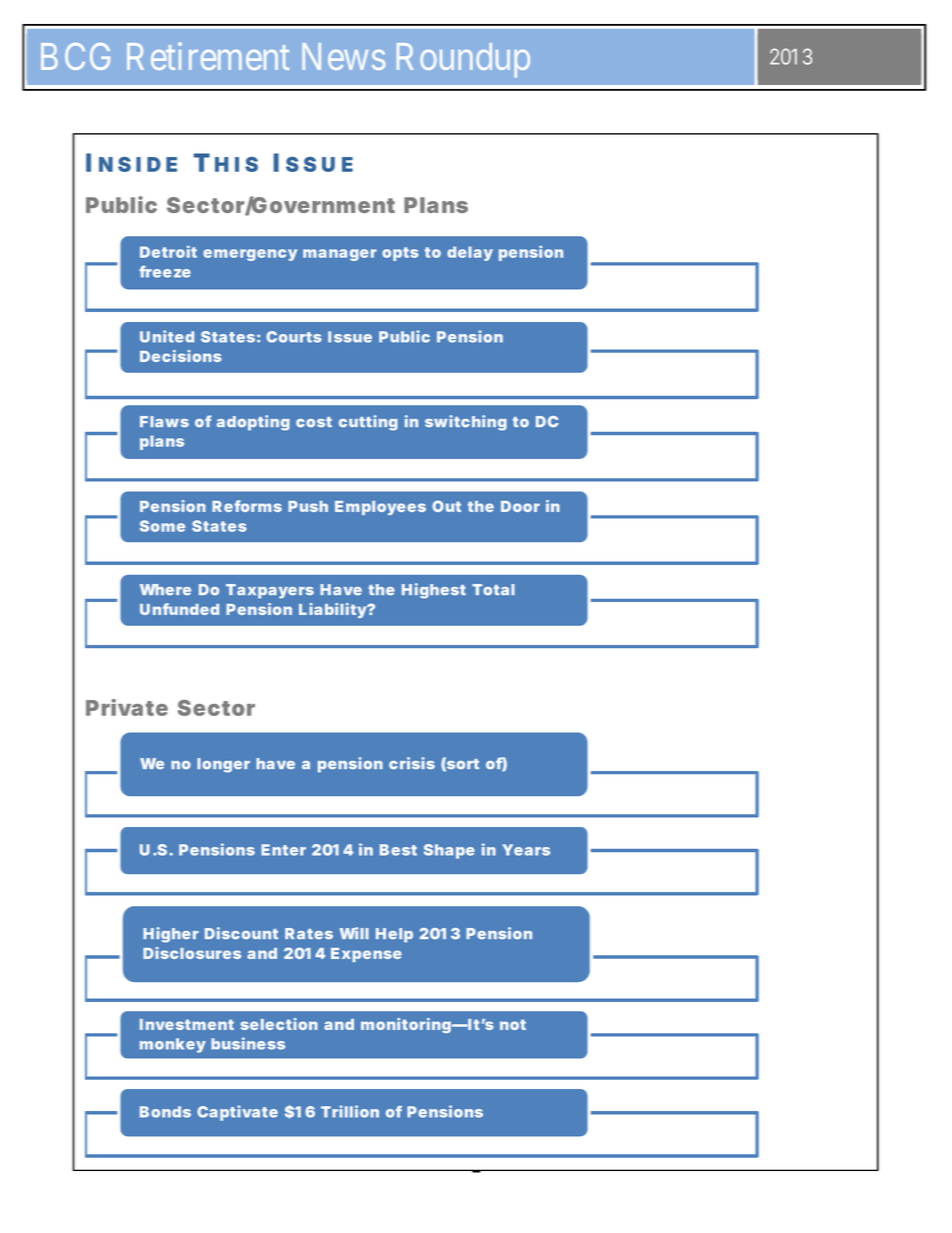 This screenshot has width=952, height=1233. Describe the element at coordinates (164, 422) in the screenshot. I see `Flaws` at that location.
